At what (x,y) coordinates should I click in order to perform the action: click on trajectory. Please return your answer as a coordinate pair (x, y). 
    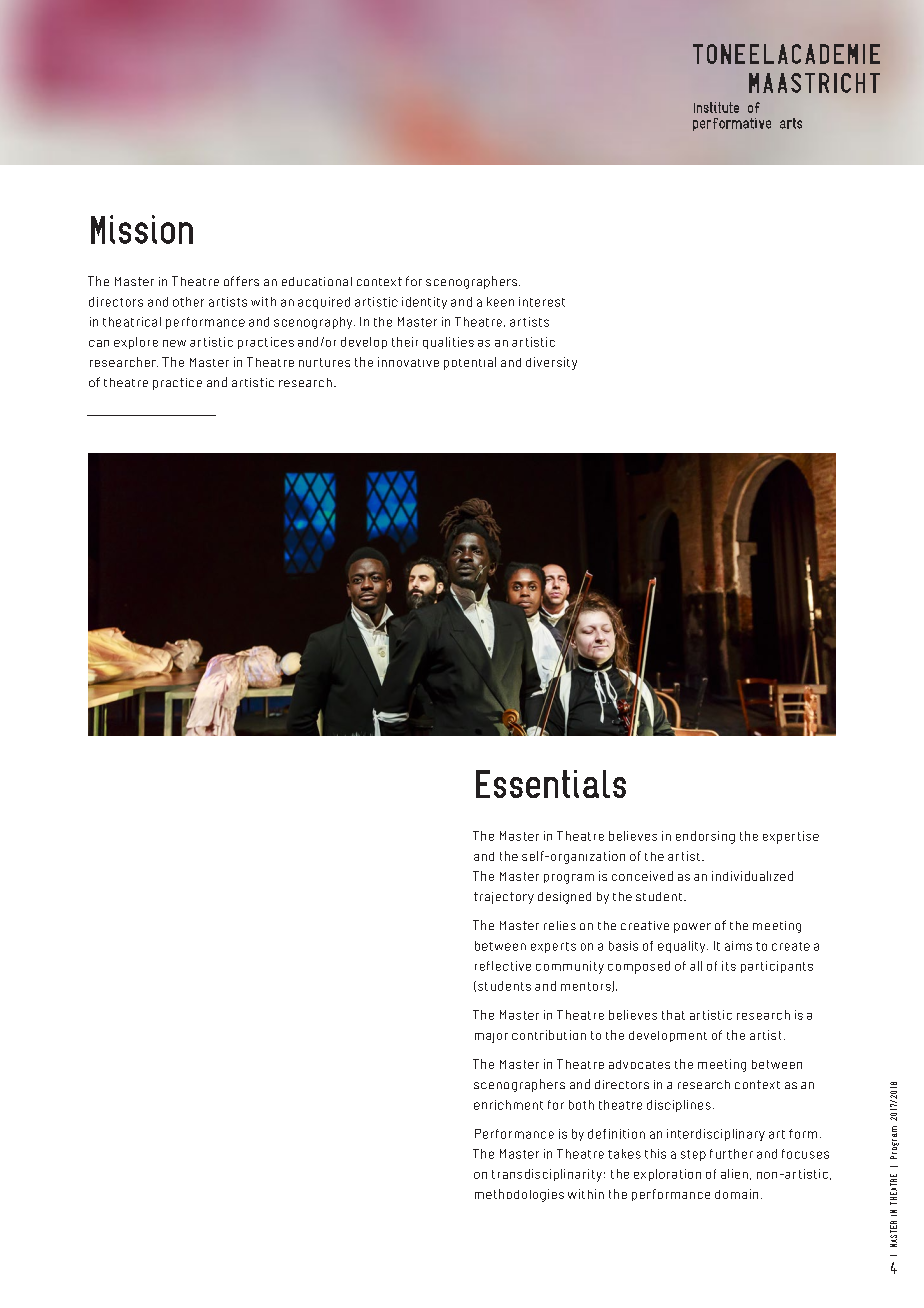
    Looking at the image, I should click on (504, 898).
